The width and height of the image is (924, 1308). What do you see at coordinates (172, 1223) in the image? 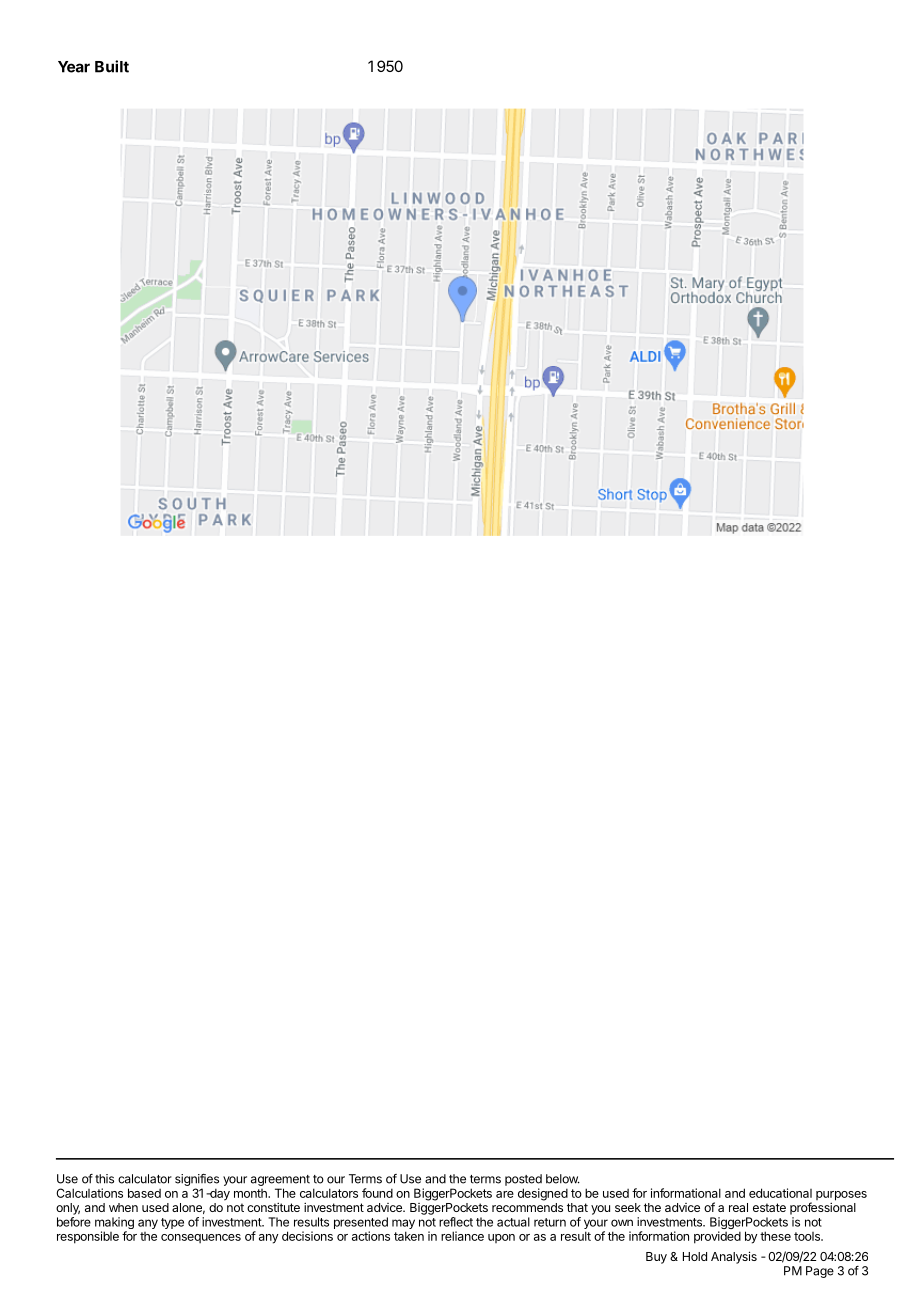
I see `type` at bounding box center [172, 1223].
